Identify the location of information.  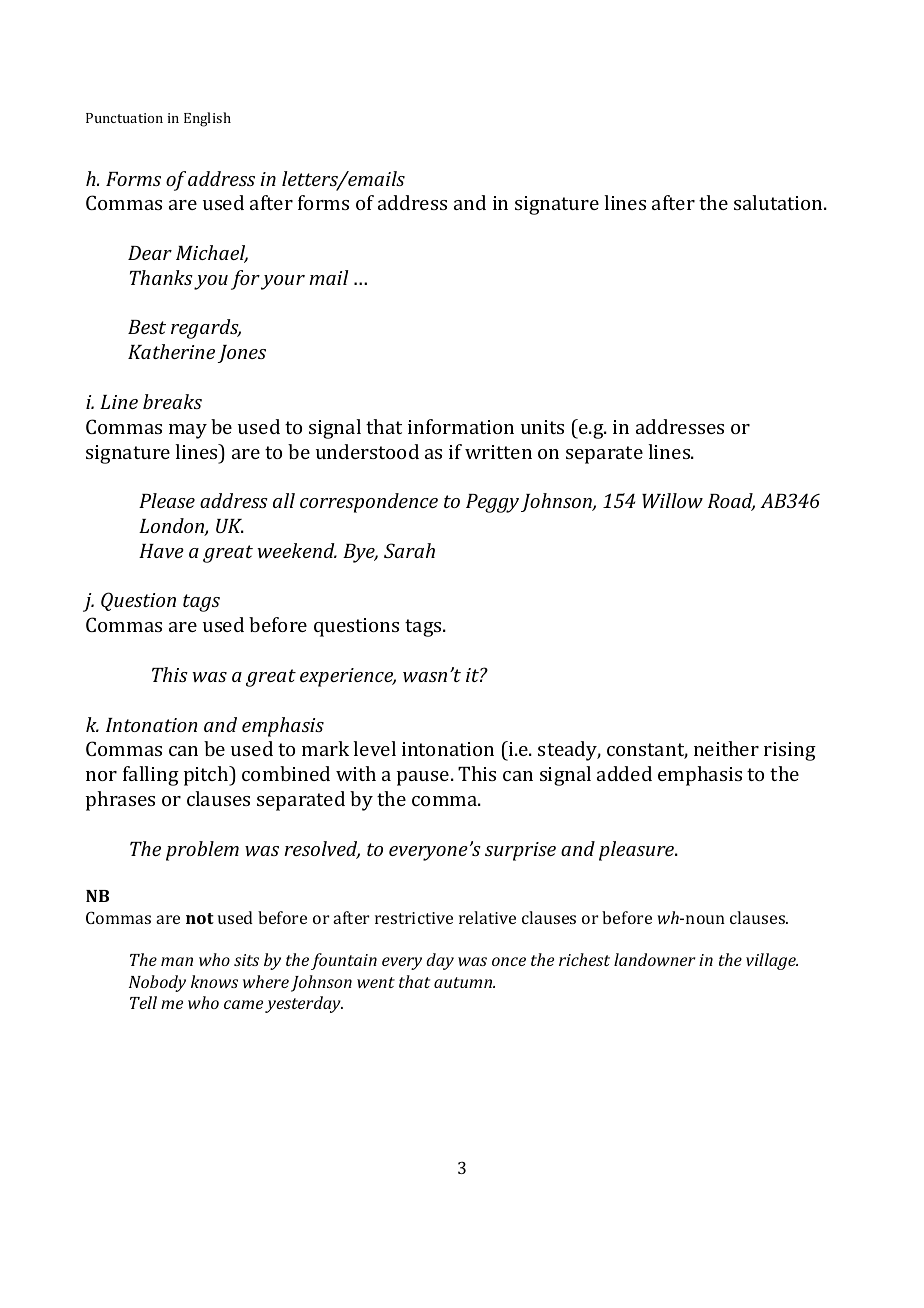
(461, 426).
